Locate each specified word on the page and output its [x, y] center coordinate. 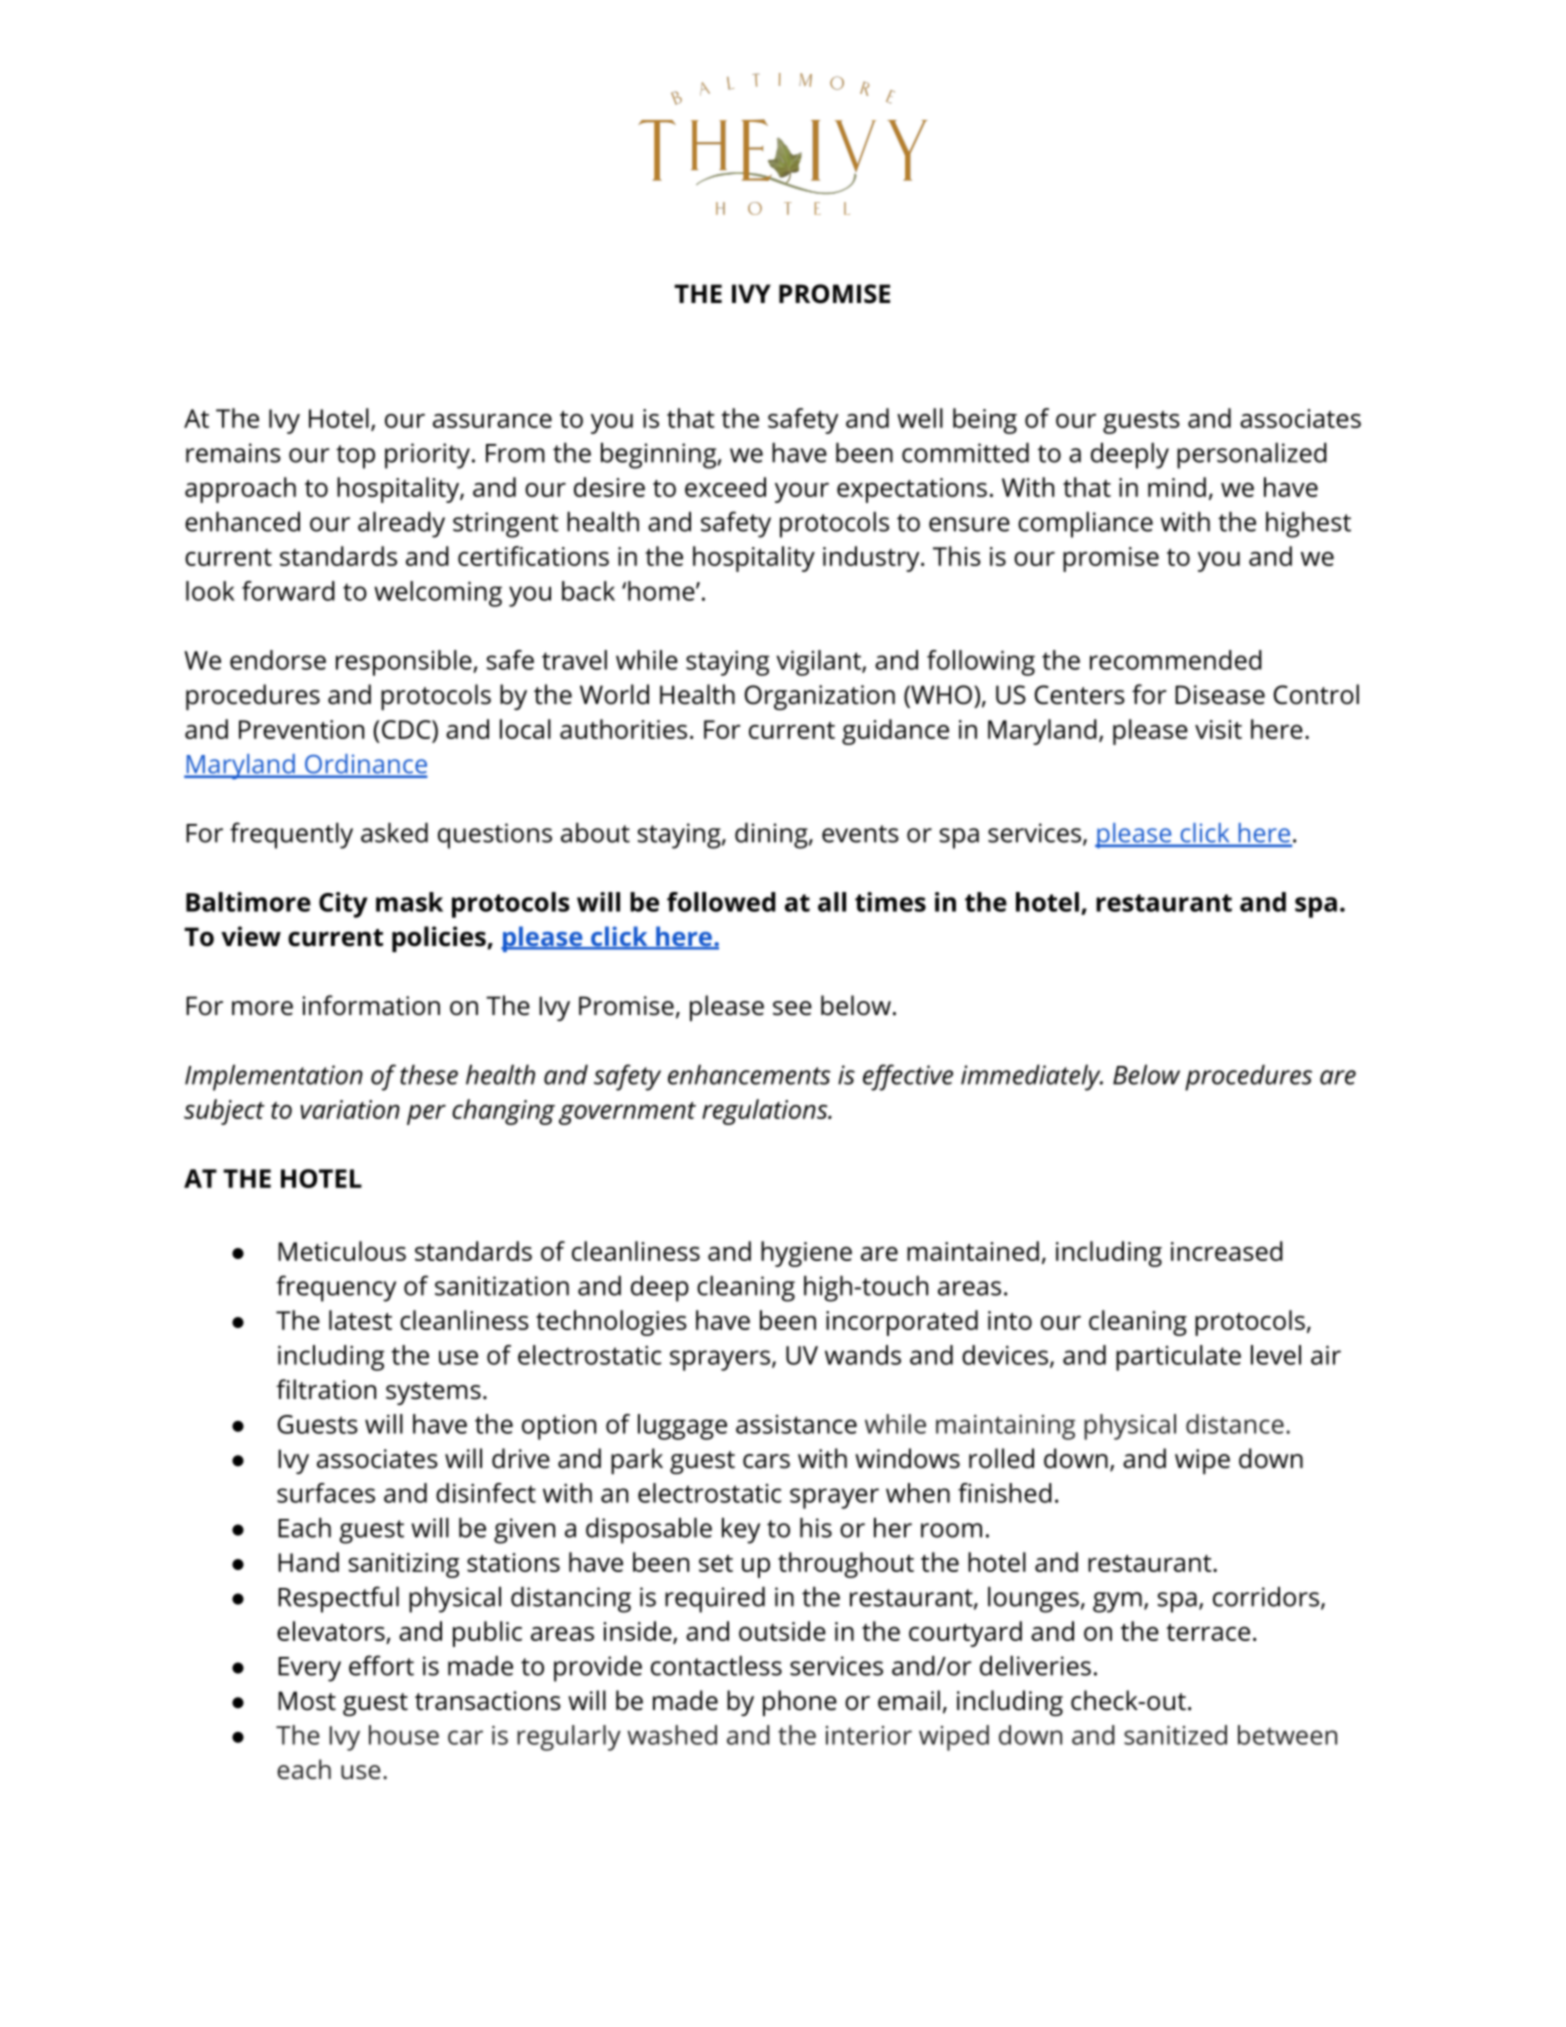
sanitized [1175, 1735]
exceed [725, 487]
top [355, 457]
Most [307, 1701]
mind [1177, 487]
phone [800, 1703]
